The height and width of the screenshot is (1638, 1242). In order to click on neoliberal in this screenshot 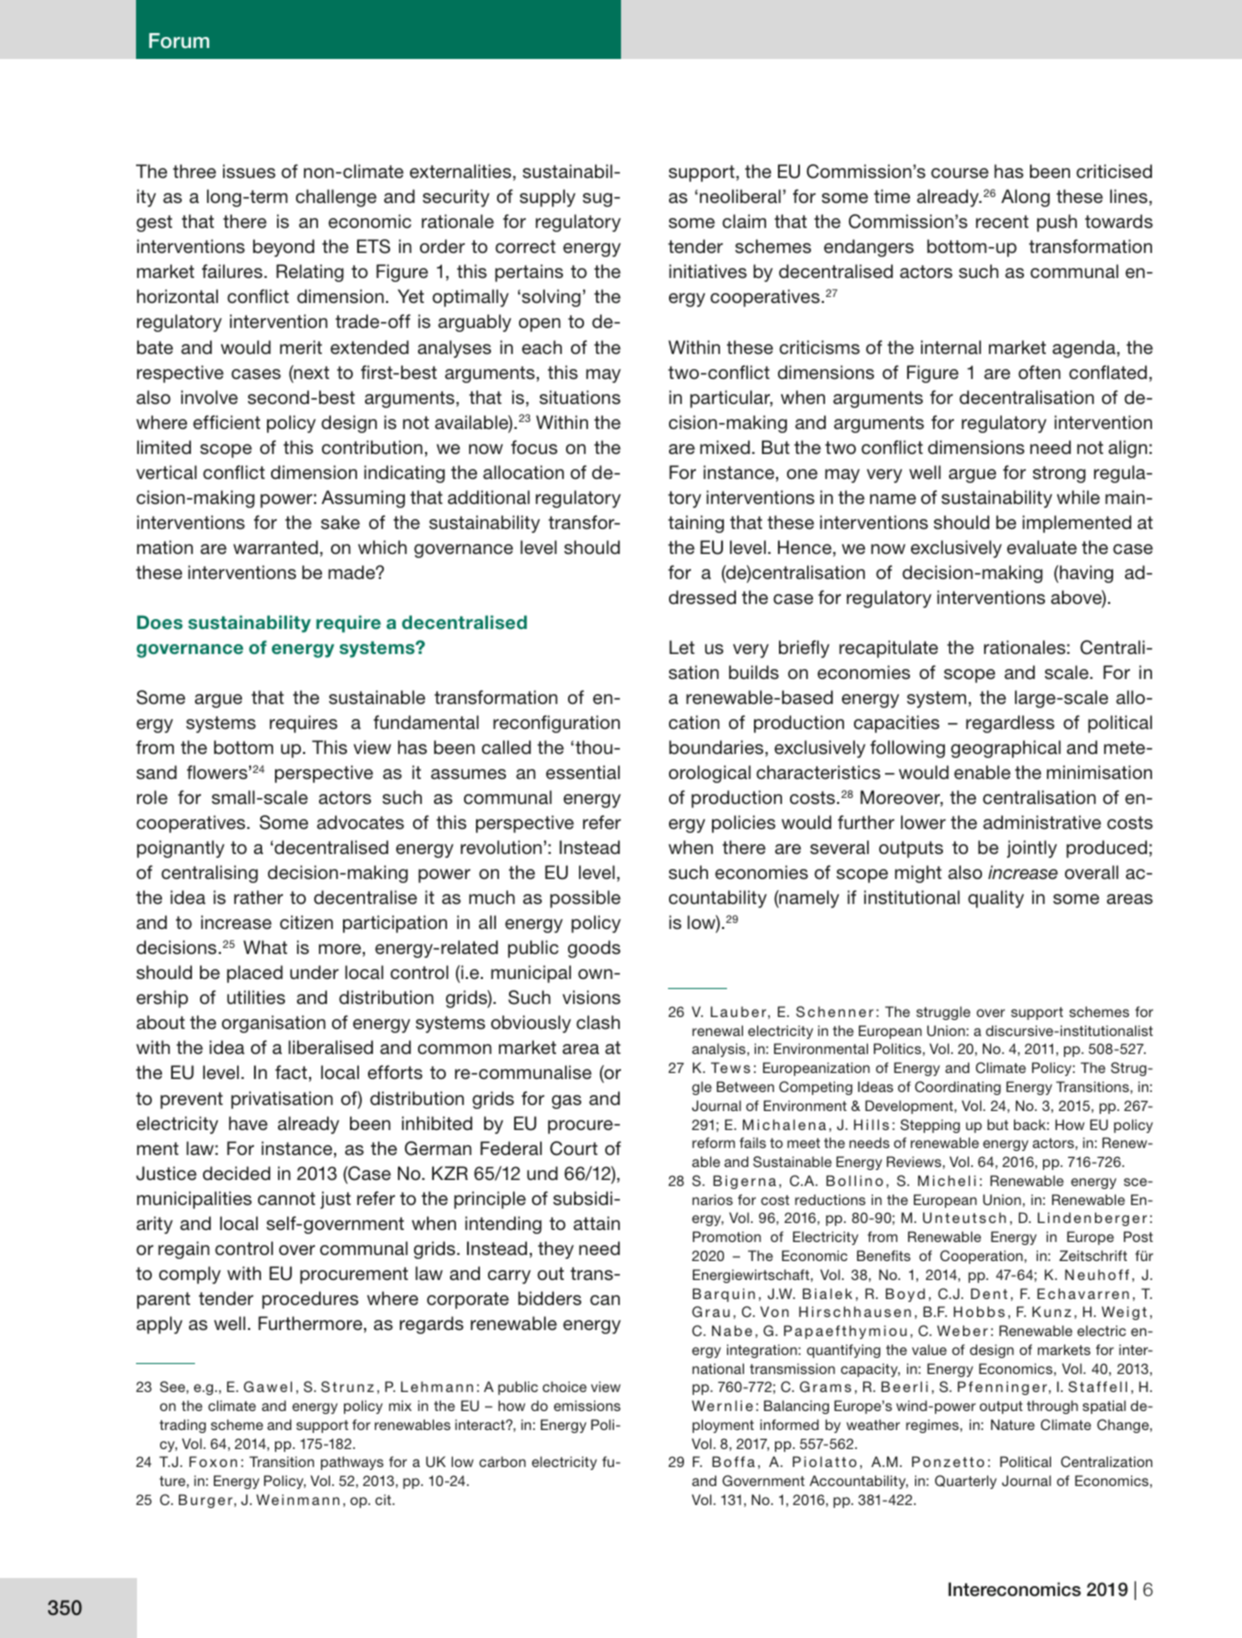, I will do `click(740, 196)`.
